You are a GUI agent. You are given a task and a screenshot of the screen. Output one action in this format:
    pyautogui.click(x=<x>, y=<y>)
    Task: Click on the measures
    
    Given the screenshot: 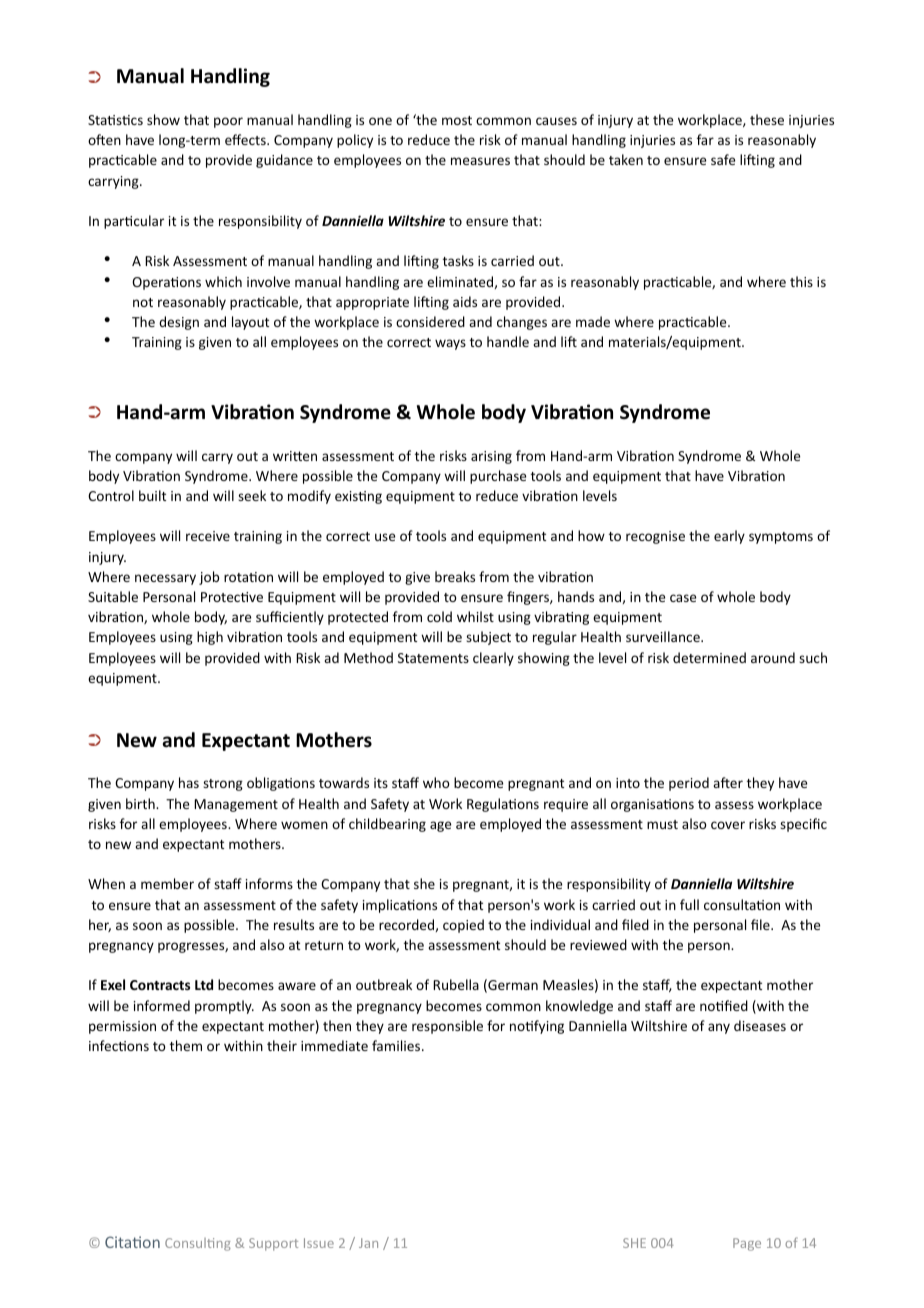 What is the action you would take?
    pyautogui.click(x=480, y=161)
